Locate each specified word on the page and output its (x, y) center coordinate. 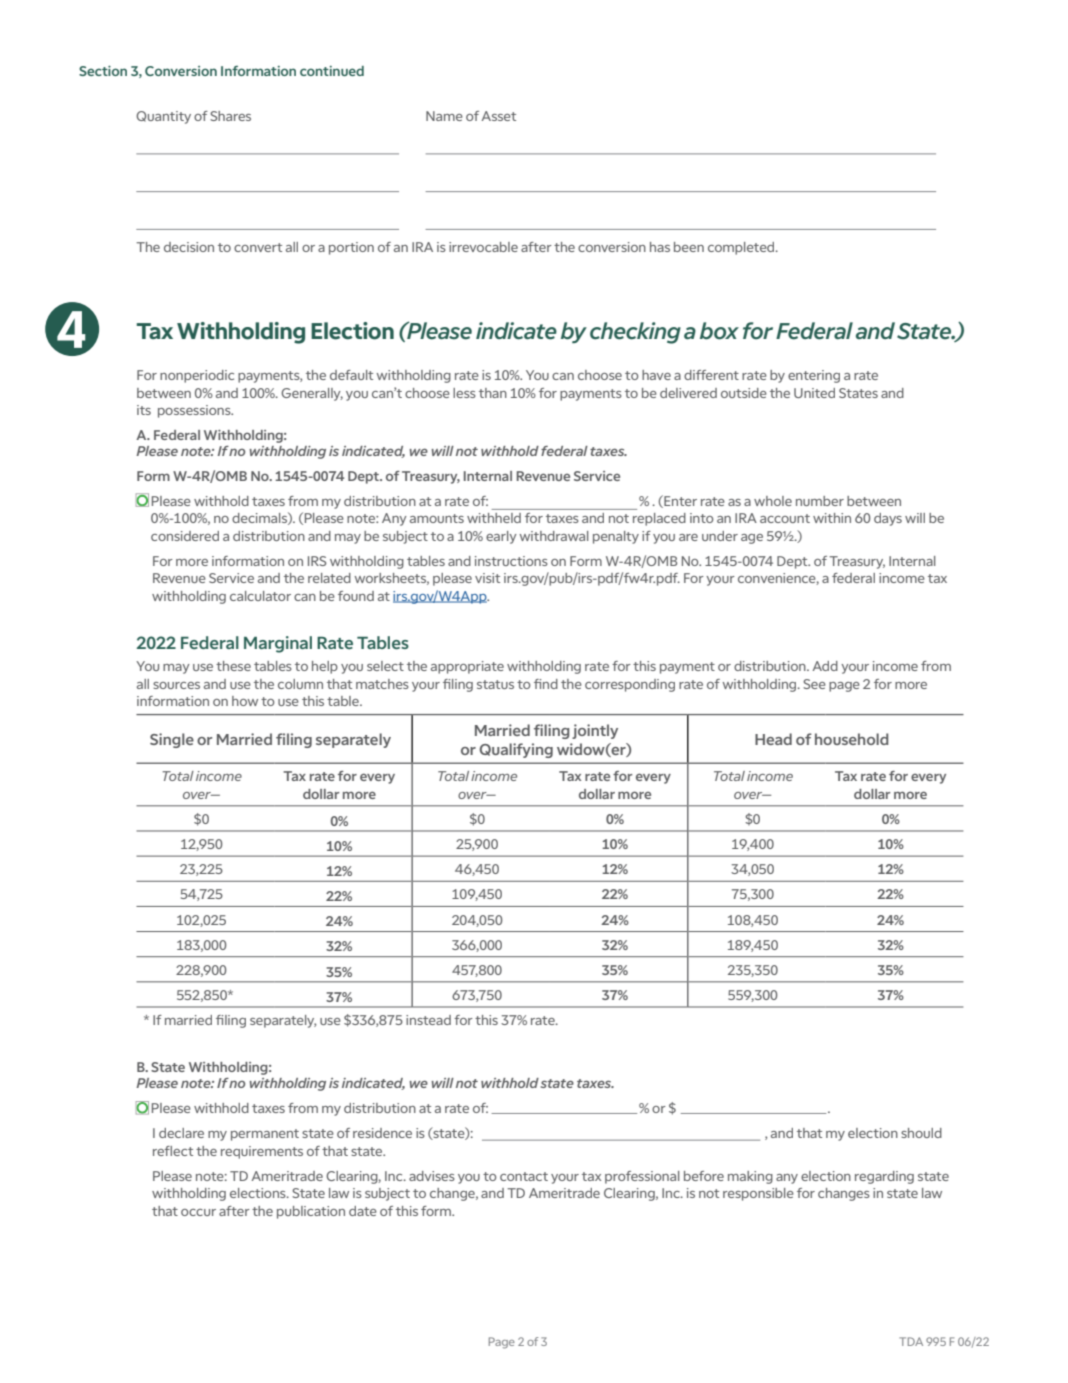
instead (428, 1020)
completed (742, 248)
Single (172, 740)
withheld (494, 518)
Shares (230, 116)
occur (198, 1212)
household (852, 739)
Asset (498, 116)
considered (185, 536)
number (820, 501)
